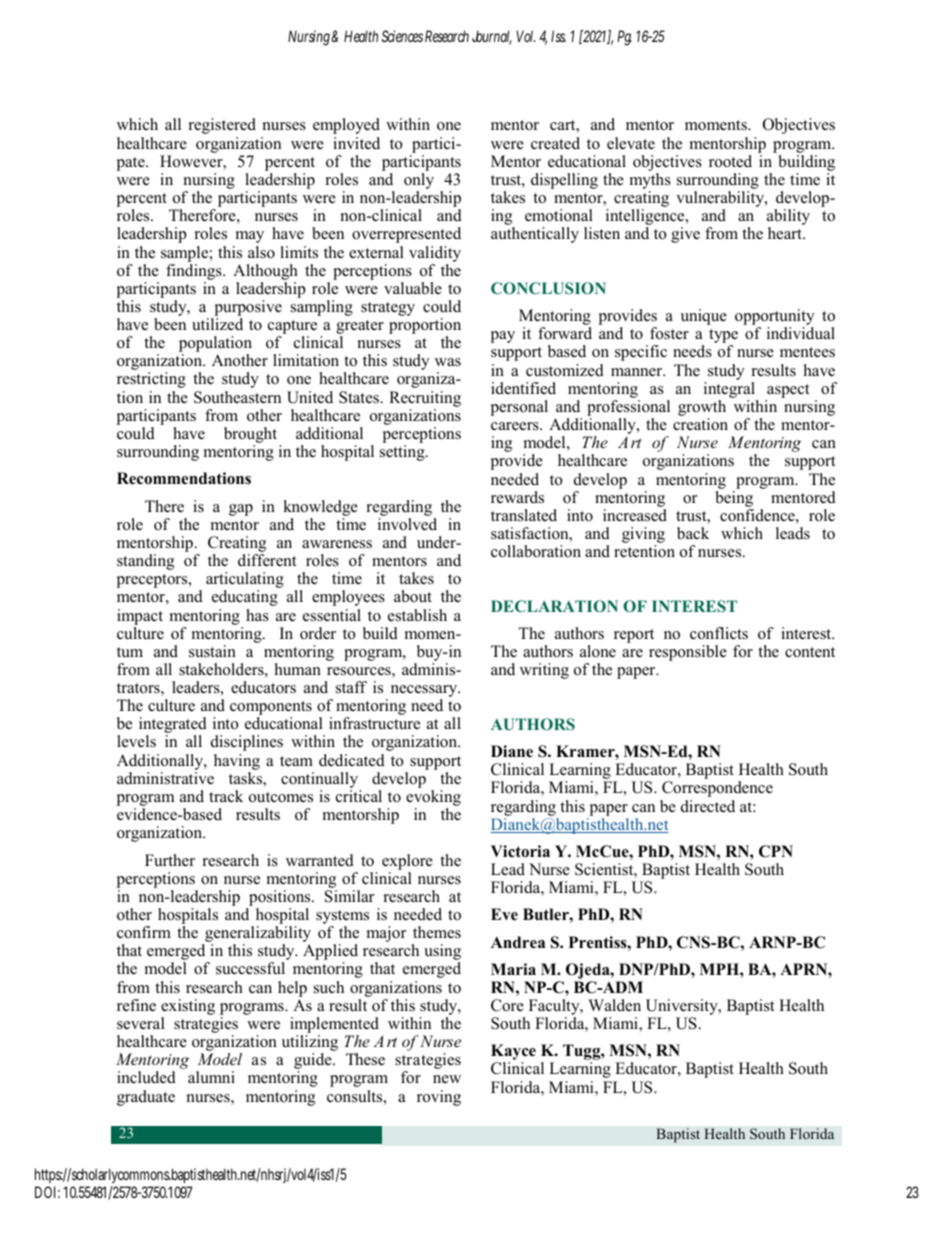 This screenshot has height=1233, width=952. What do you see at coordinates (433, 799) in the screenshot?
I see `evoking` at bounding box center [433, 799].
